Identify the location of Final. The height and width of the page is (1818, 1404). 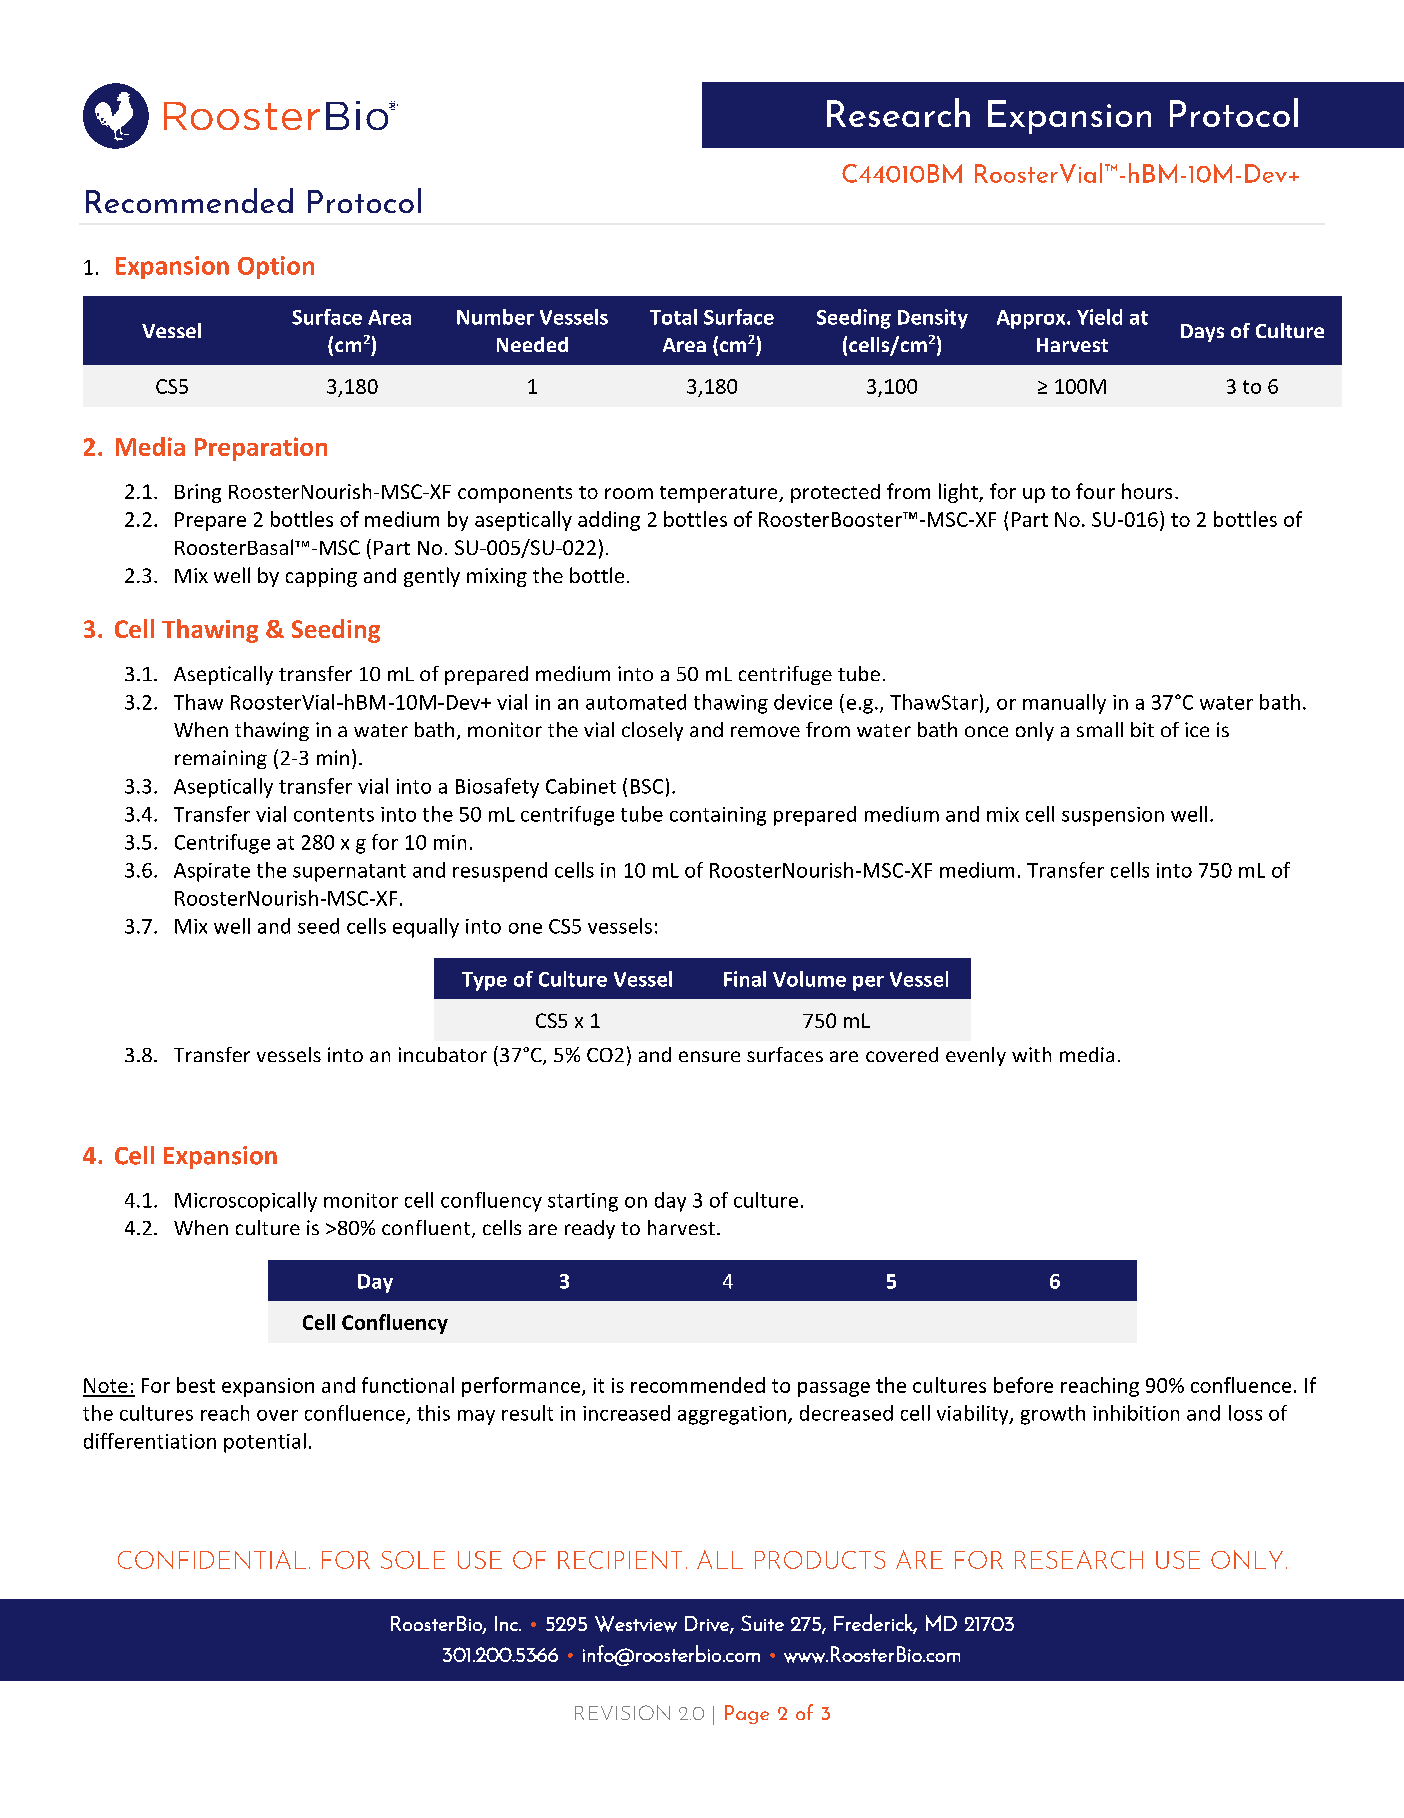
(745, 979).
